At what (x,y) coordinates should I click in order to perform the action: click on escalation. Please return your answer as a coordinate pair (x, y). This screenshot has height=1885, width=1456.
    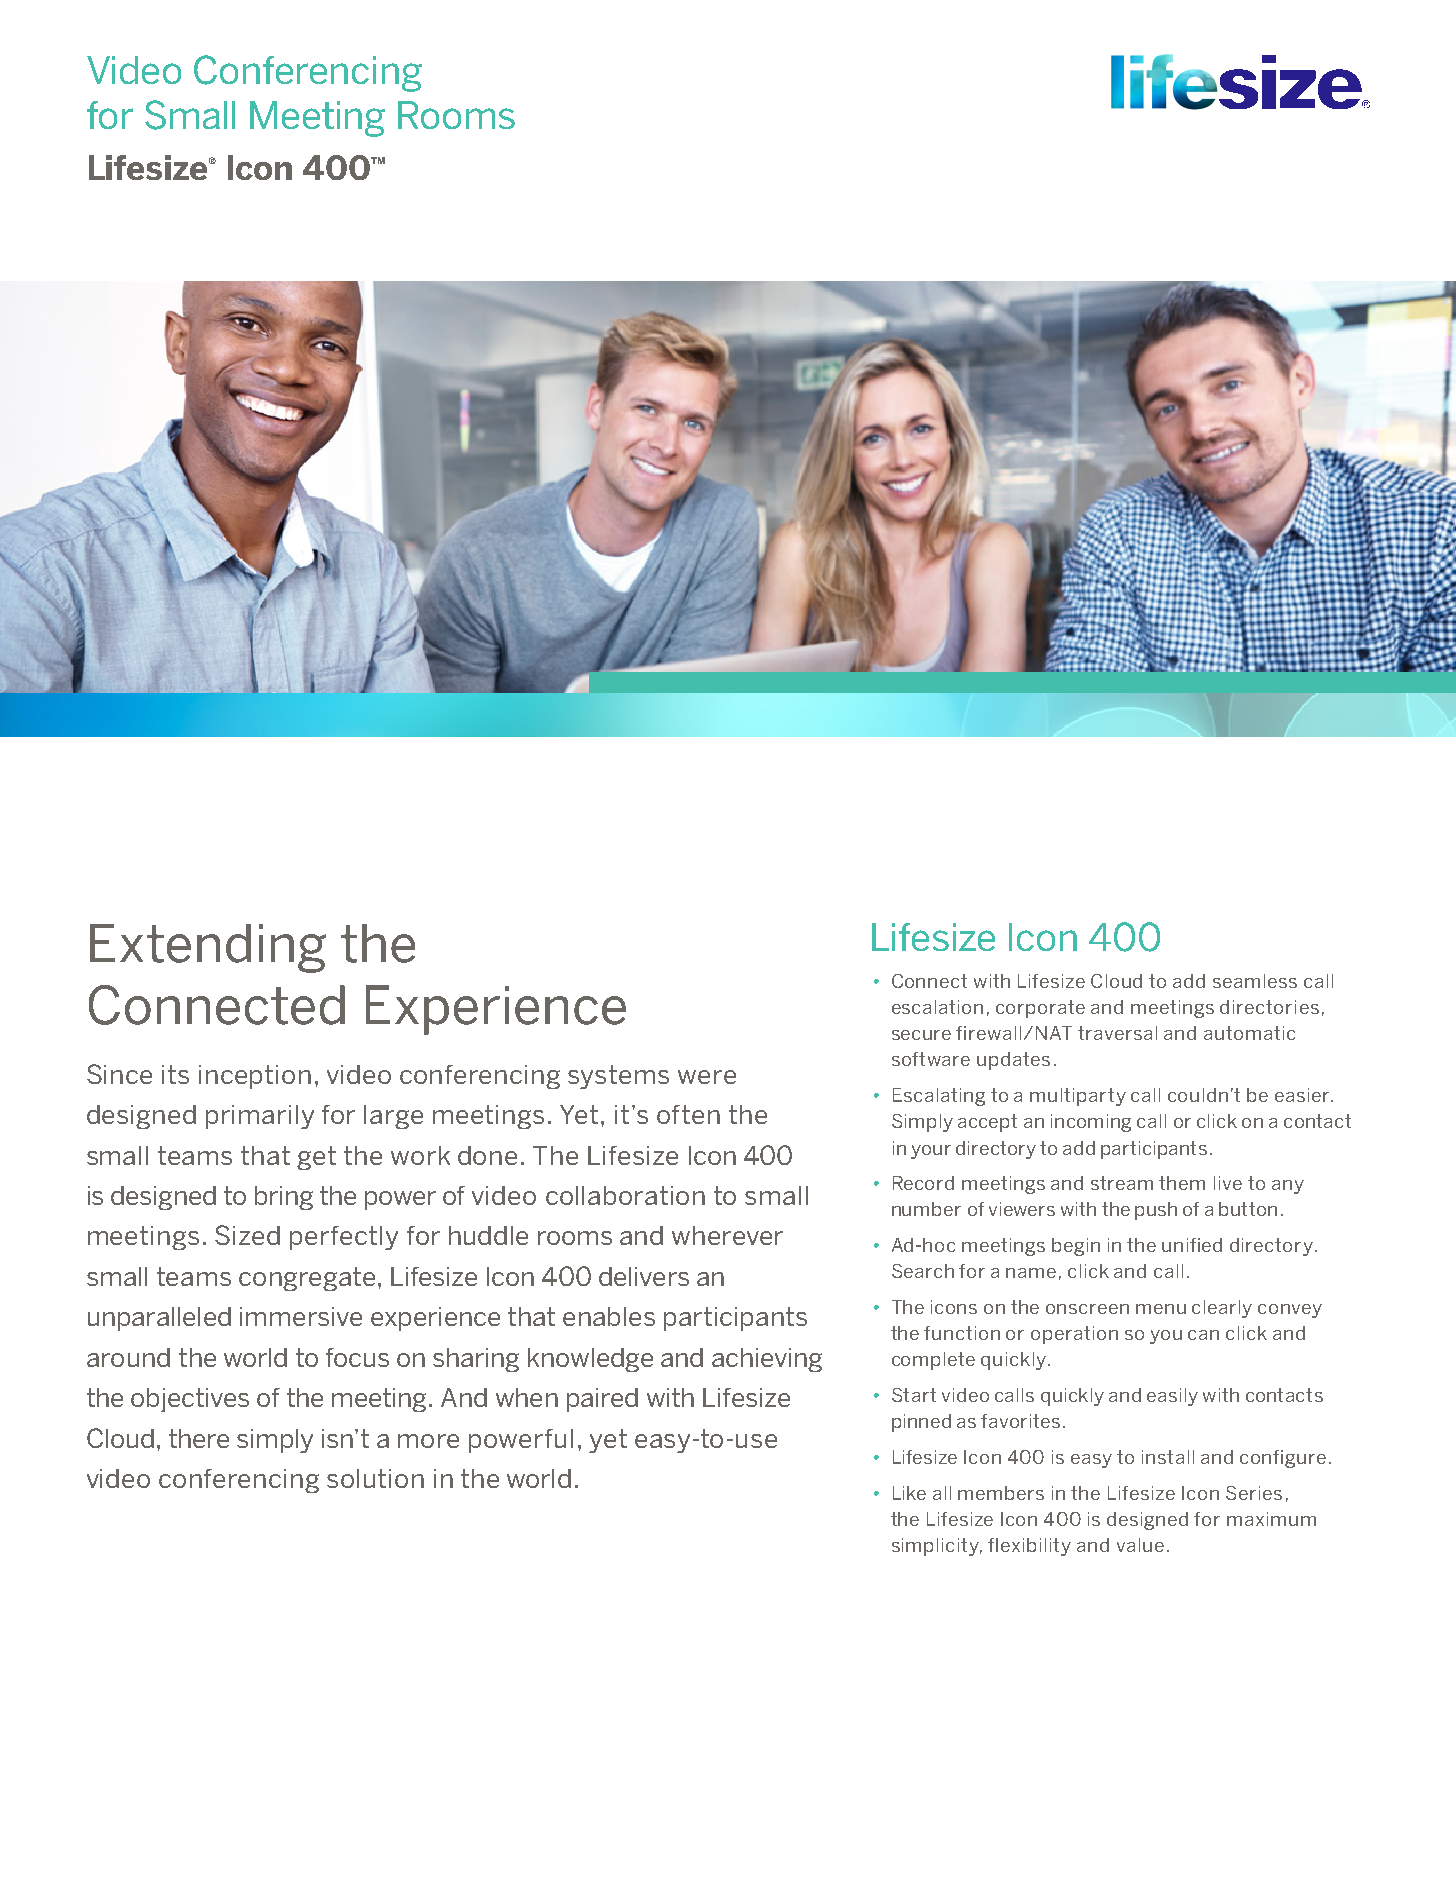
    Looking at the image, I should click on (937, 1007).
